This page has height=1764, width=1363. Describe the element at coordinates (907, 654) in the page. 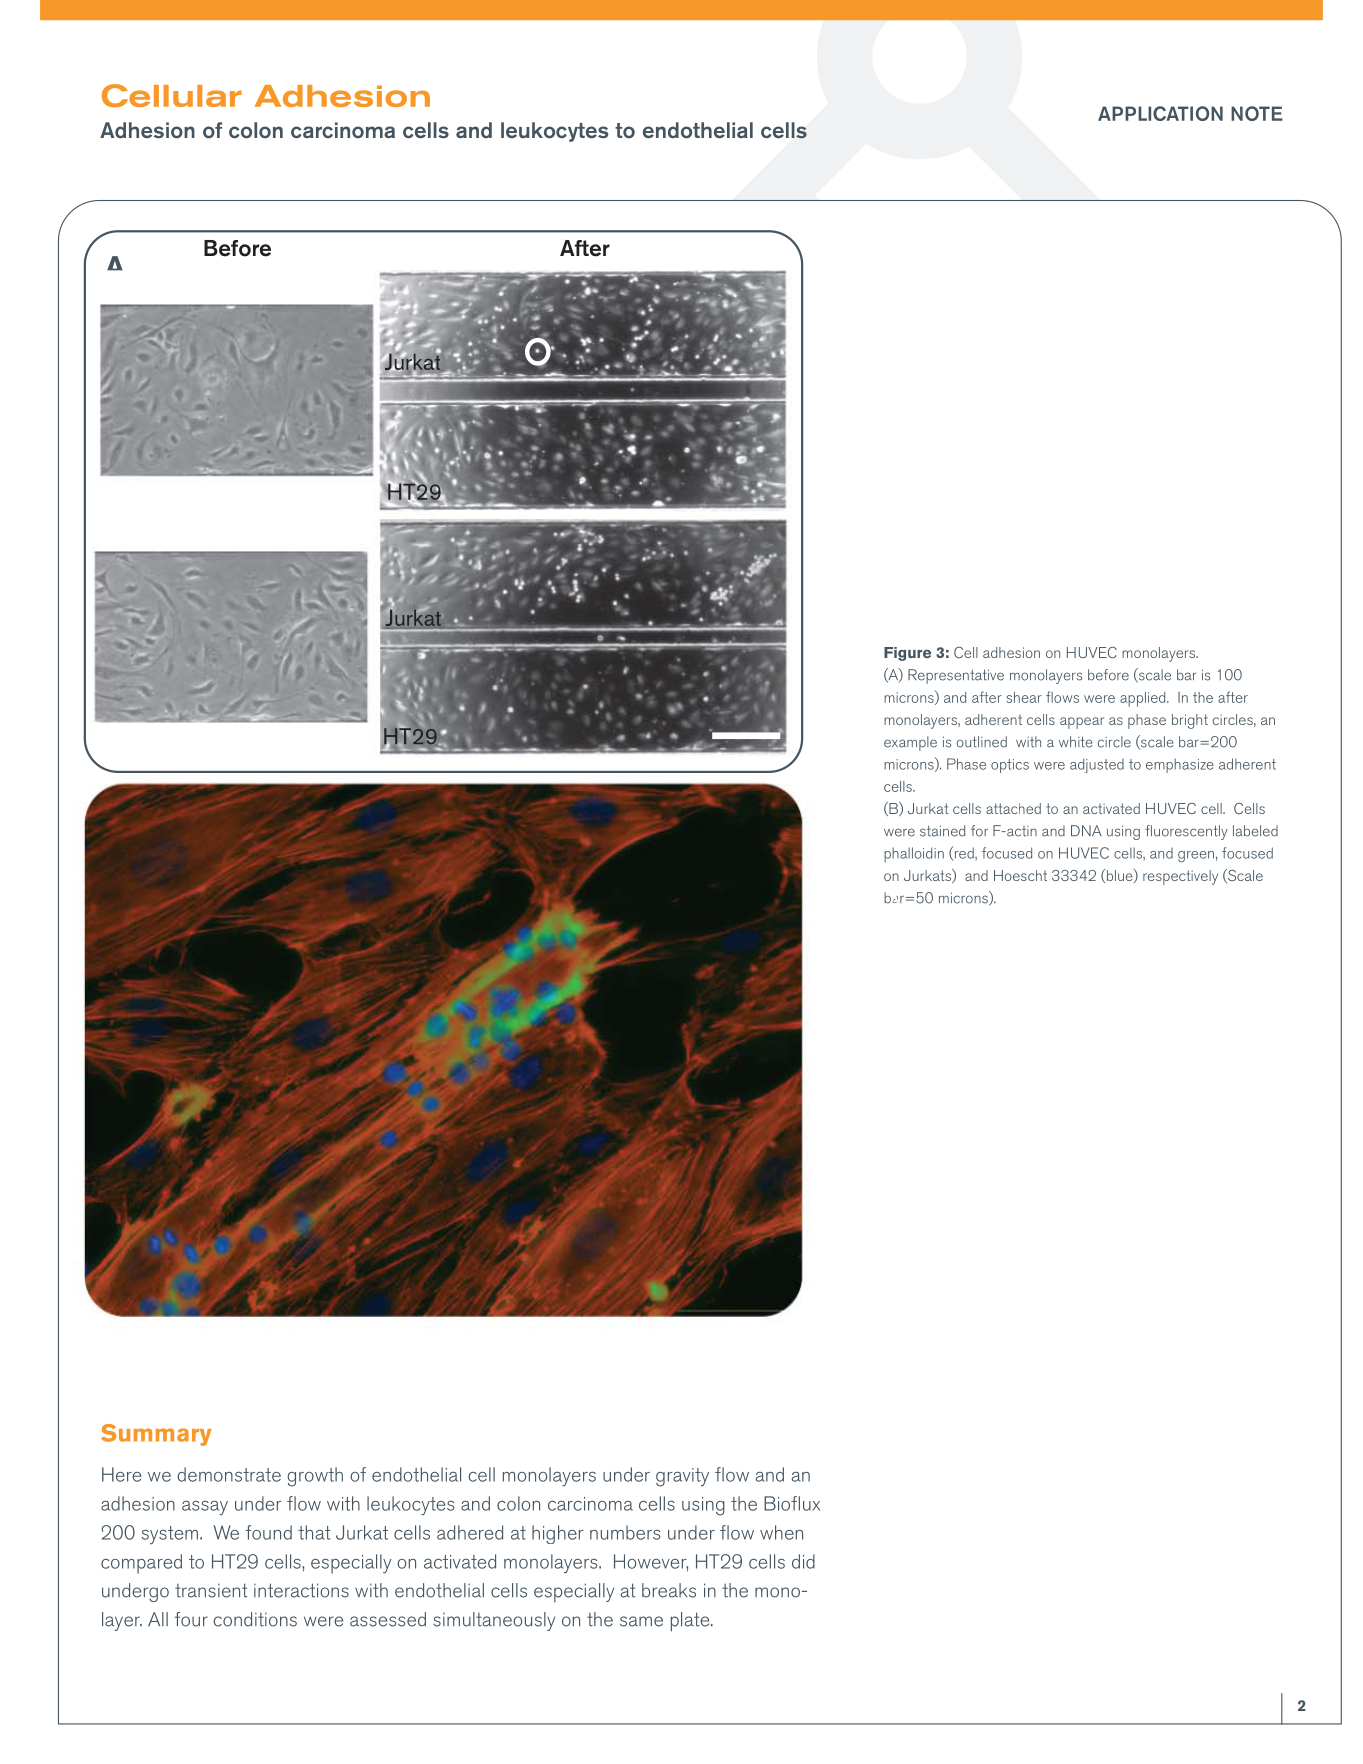

I see `Figure` at that location.
